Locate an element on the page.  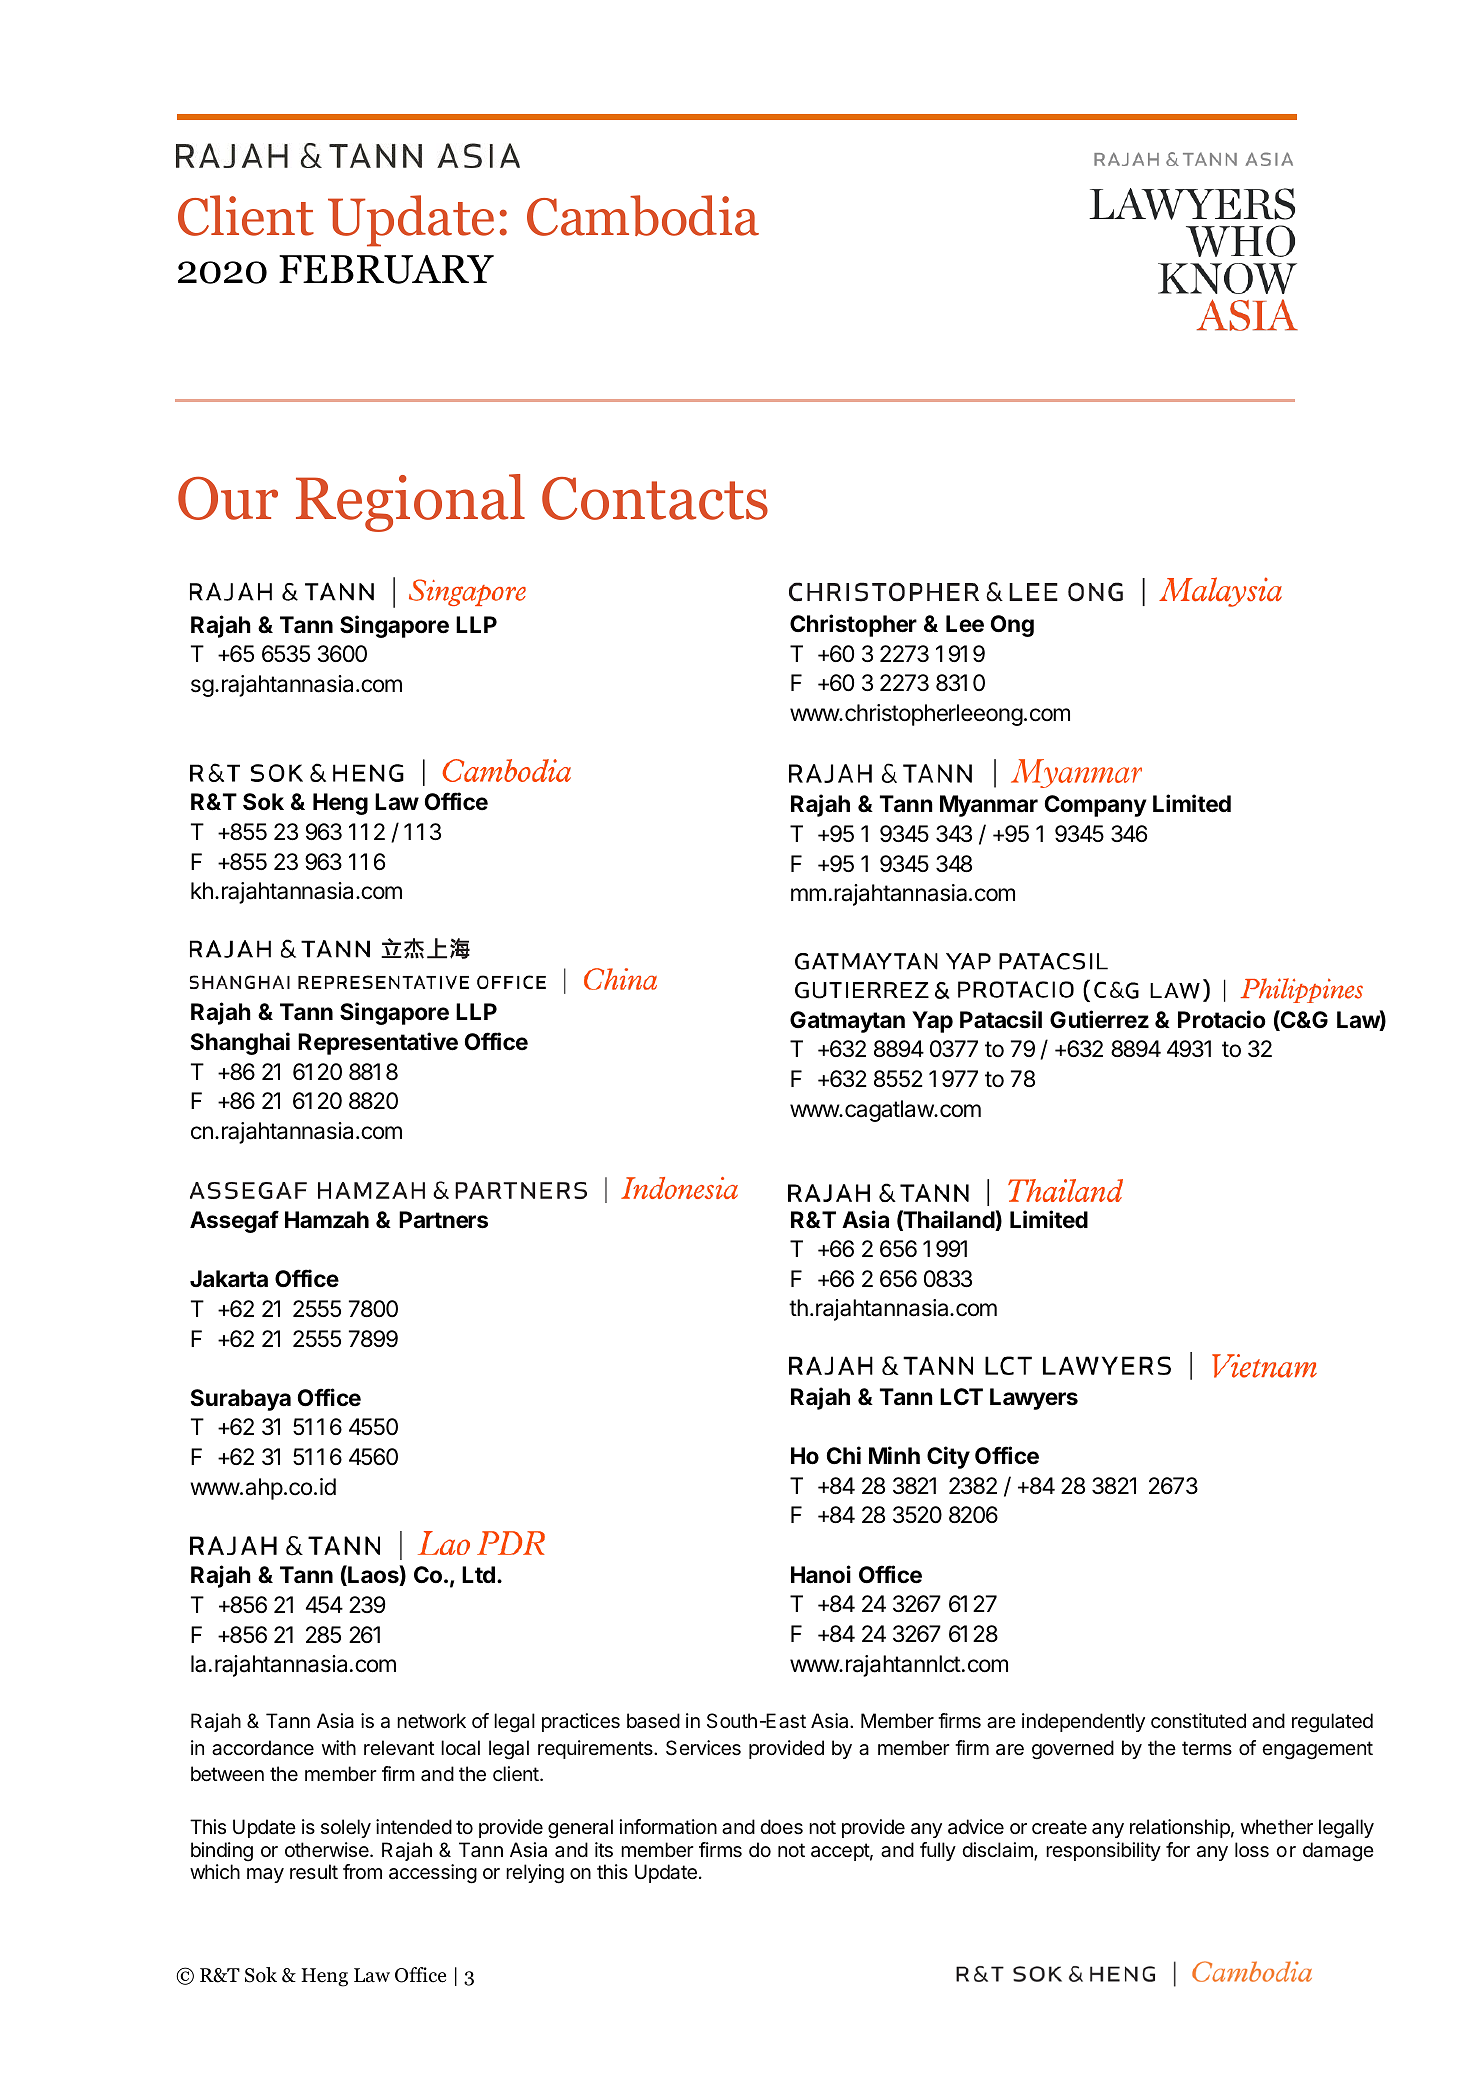
FEBRUARY is located at coordinates (386, 269).
